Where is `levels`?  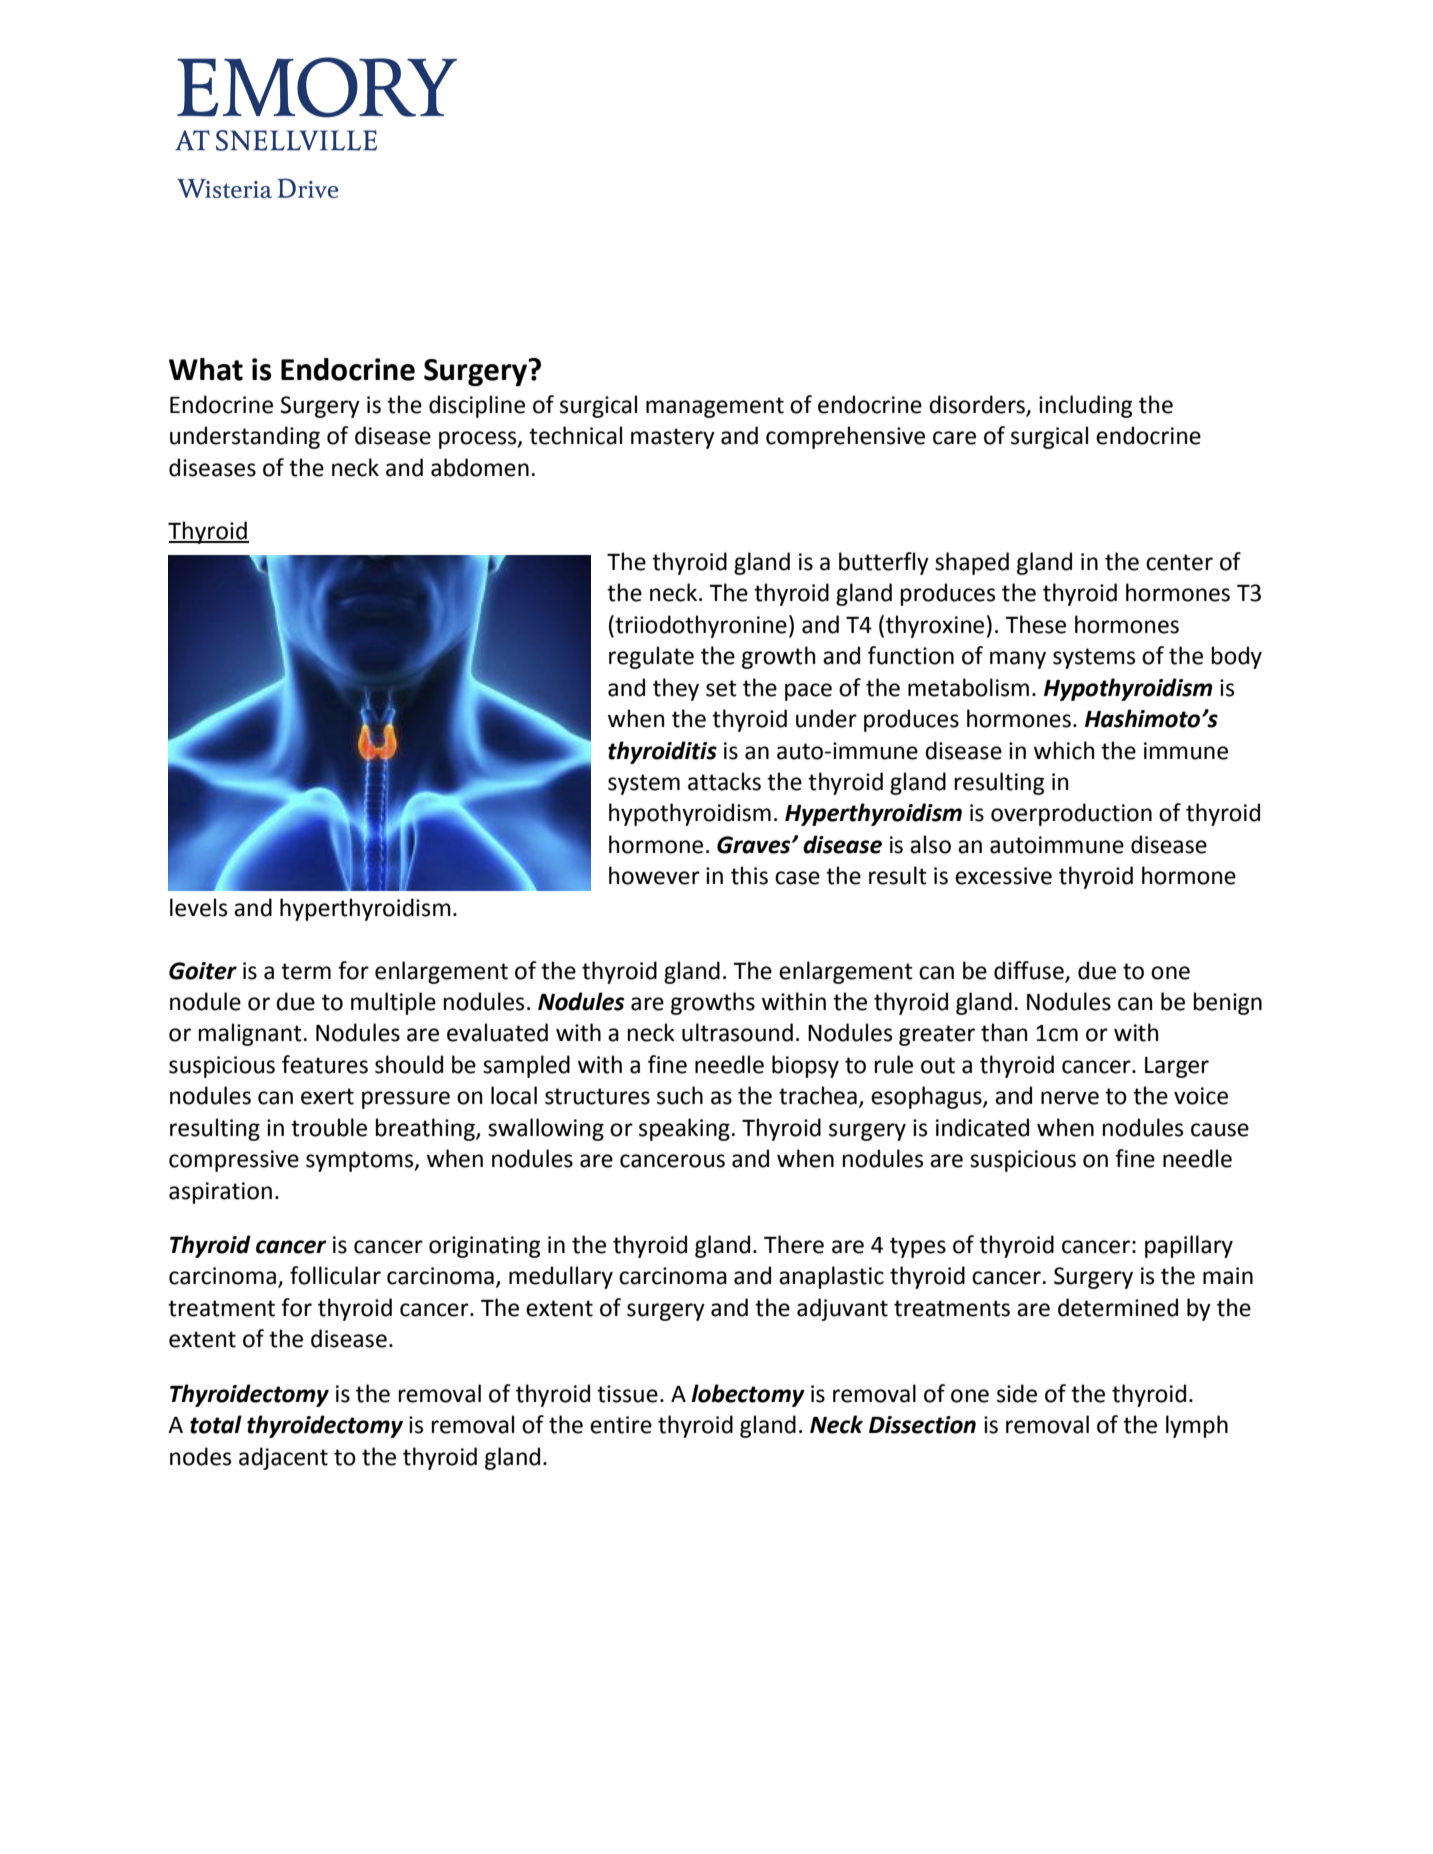 levels is located at coordinates (198, 907).
